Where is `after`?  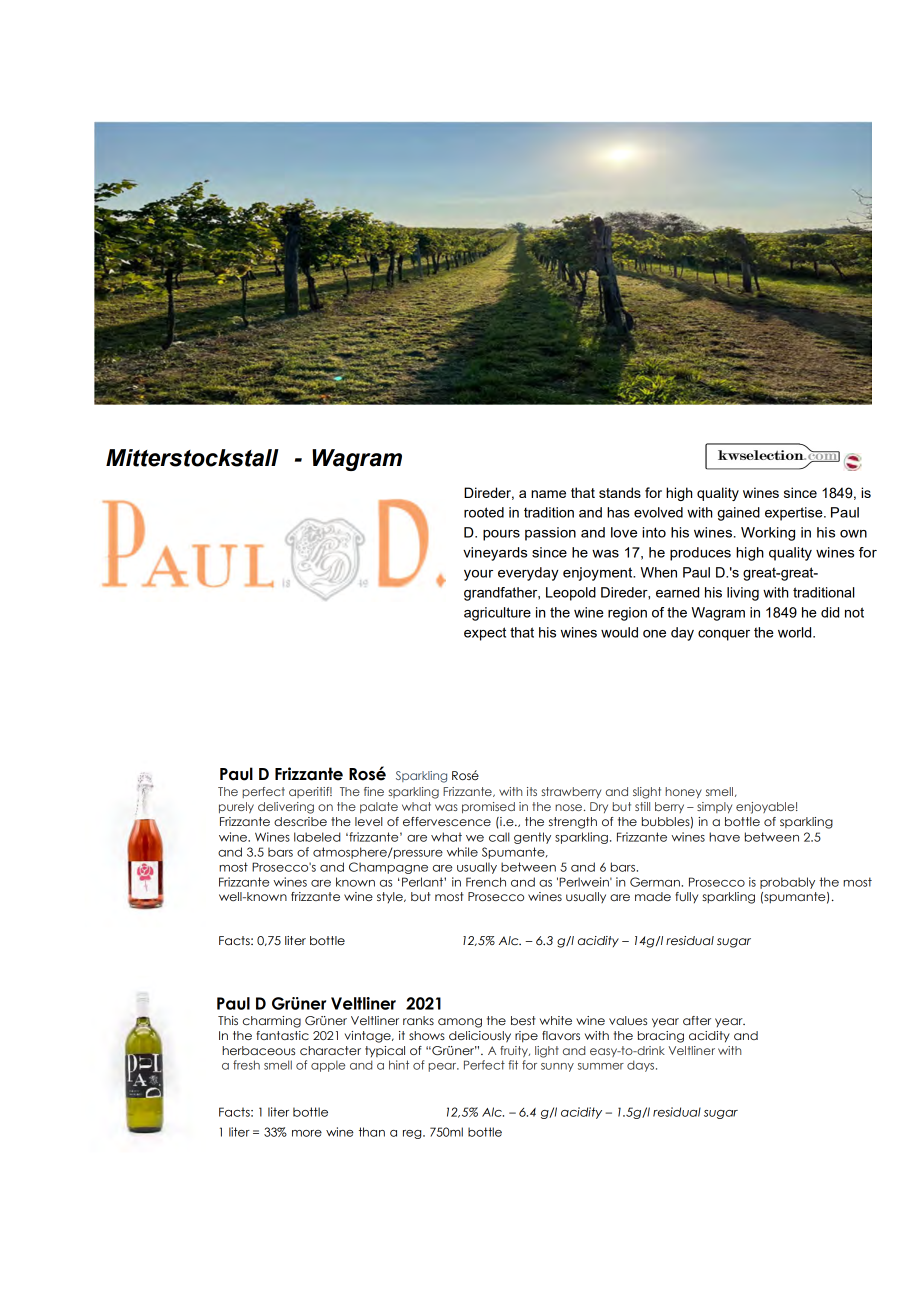 after is located at coordinates (697, 1020).
